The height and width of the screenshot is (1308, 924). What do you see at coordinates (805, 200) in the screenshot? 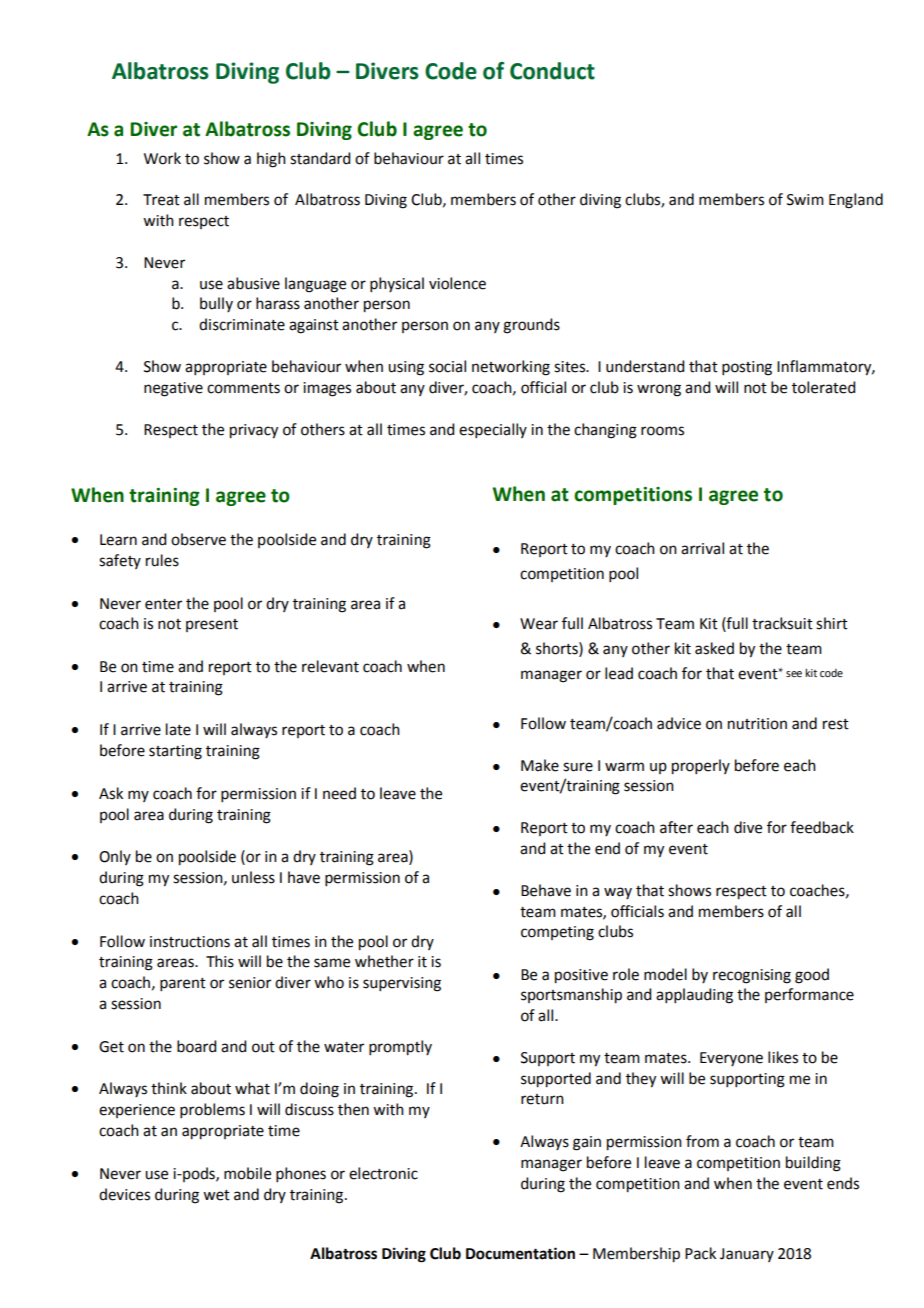
I see `Swim` at bounding box center [805, 200].
